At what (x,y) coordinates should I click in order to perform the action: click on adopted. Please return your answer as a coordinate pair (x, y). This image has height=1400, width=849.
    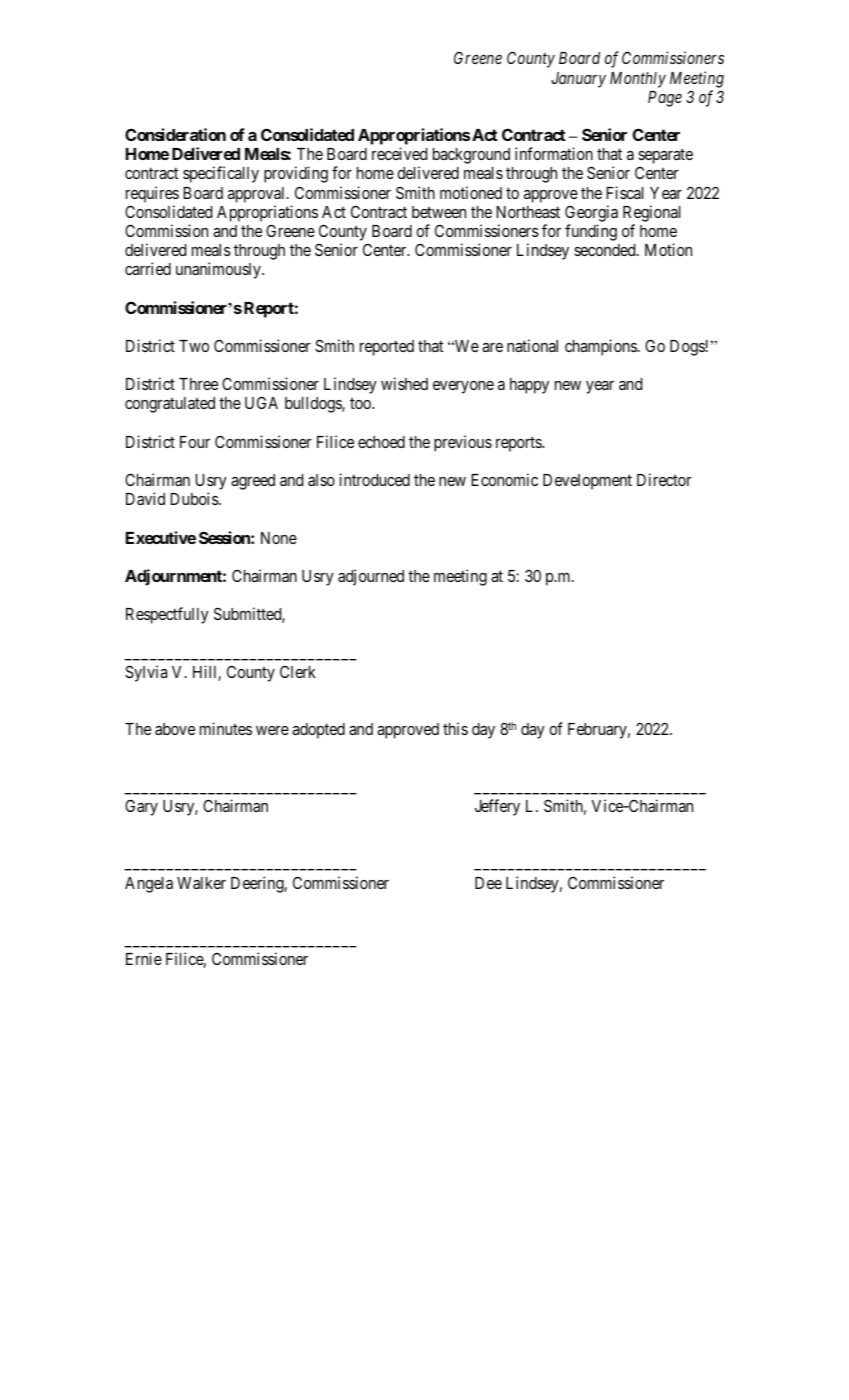
    Looking at the image, I should click on (318, 731).
